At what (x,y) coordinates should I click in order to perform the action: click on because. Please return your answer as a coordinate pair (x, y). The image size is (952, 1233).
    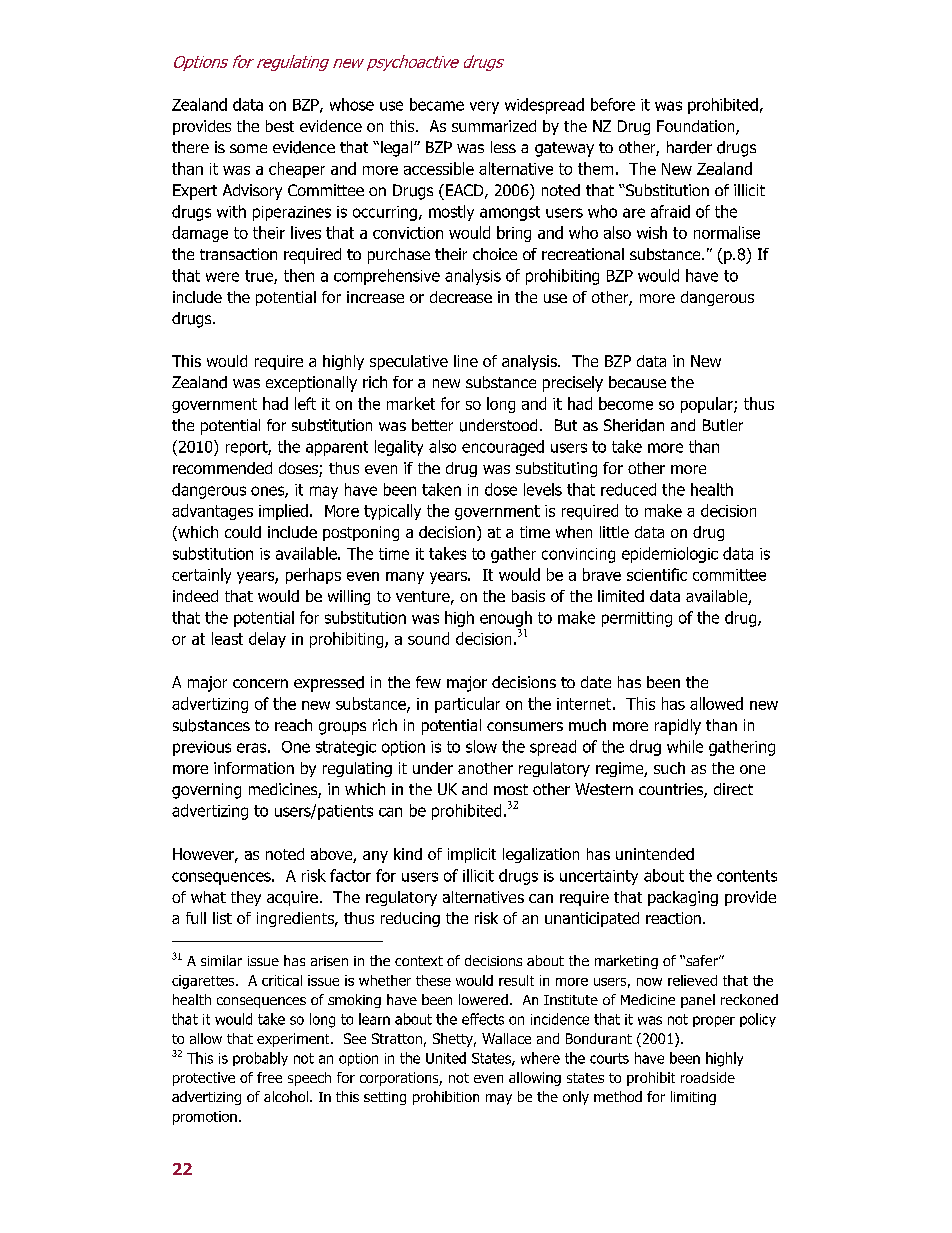
    Looking at the image, I should click on (637, 382).
